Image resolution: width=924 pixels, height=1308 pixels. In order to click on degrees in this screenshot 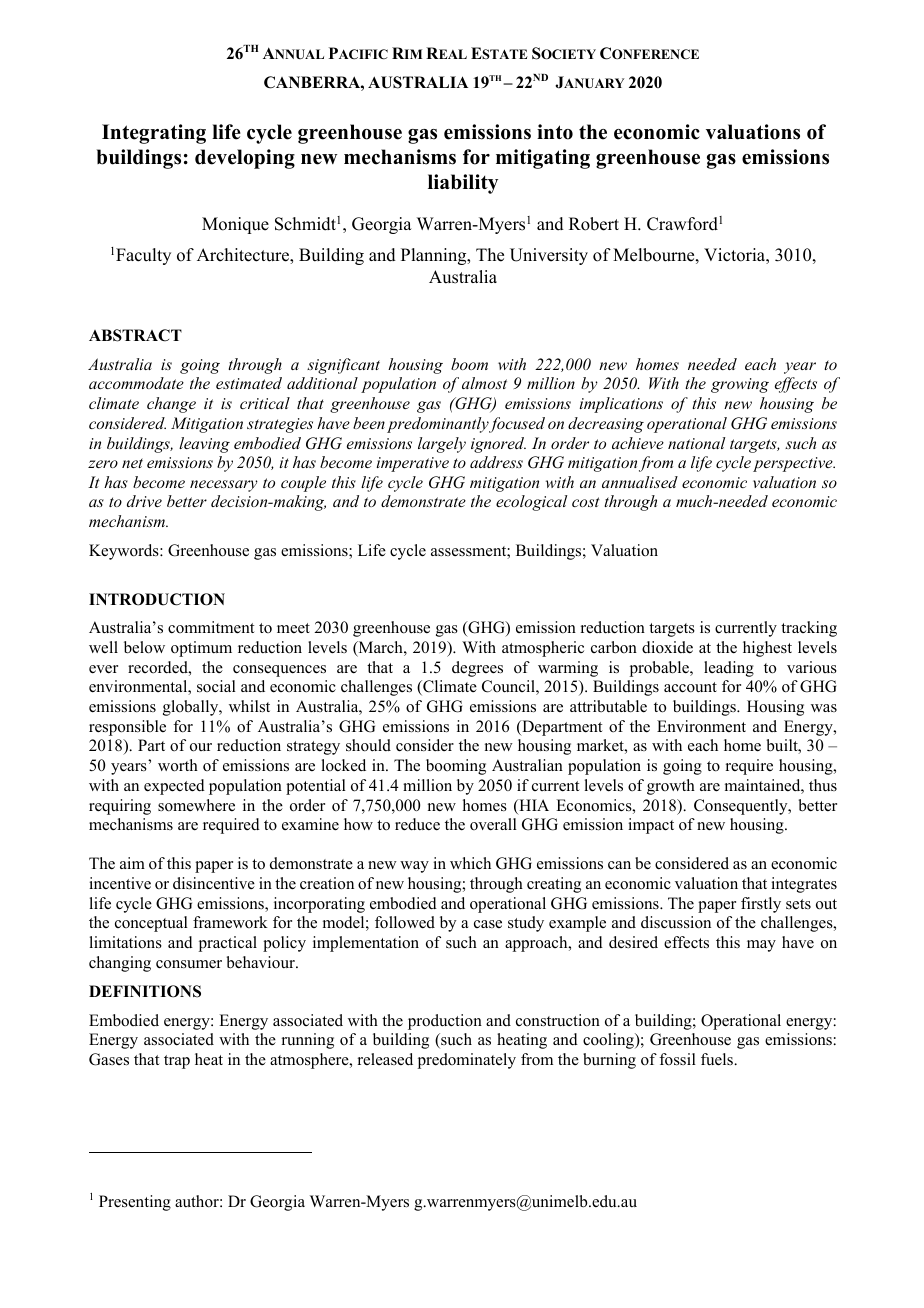, I will do `click(477, 669)`.
